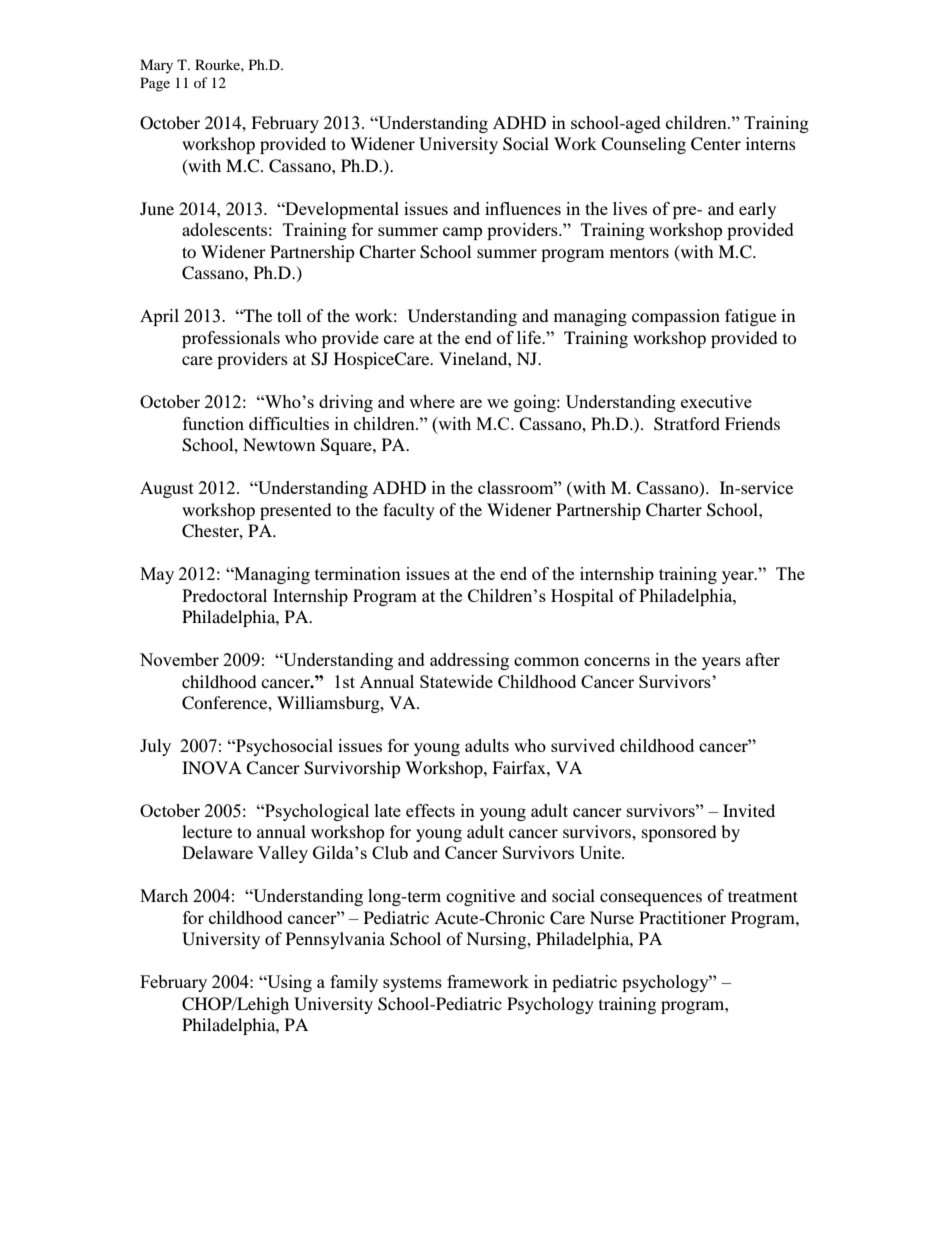 This image has width=952, height=1233. I want to click on where, so click(432, 401).
